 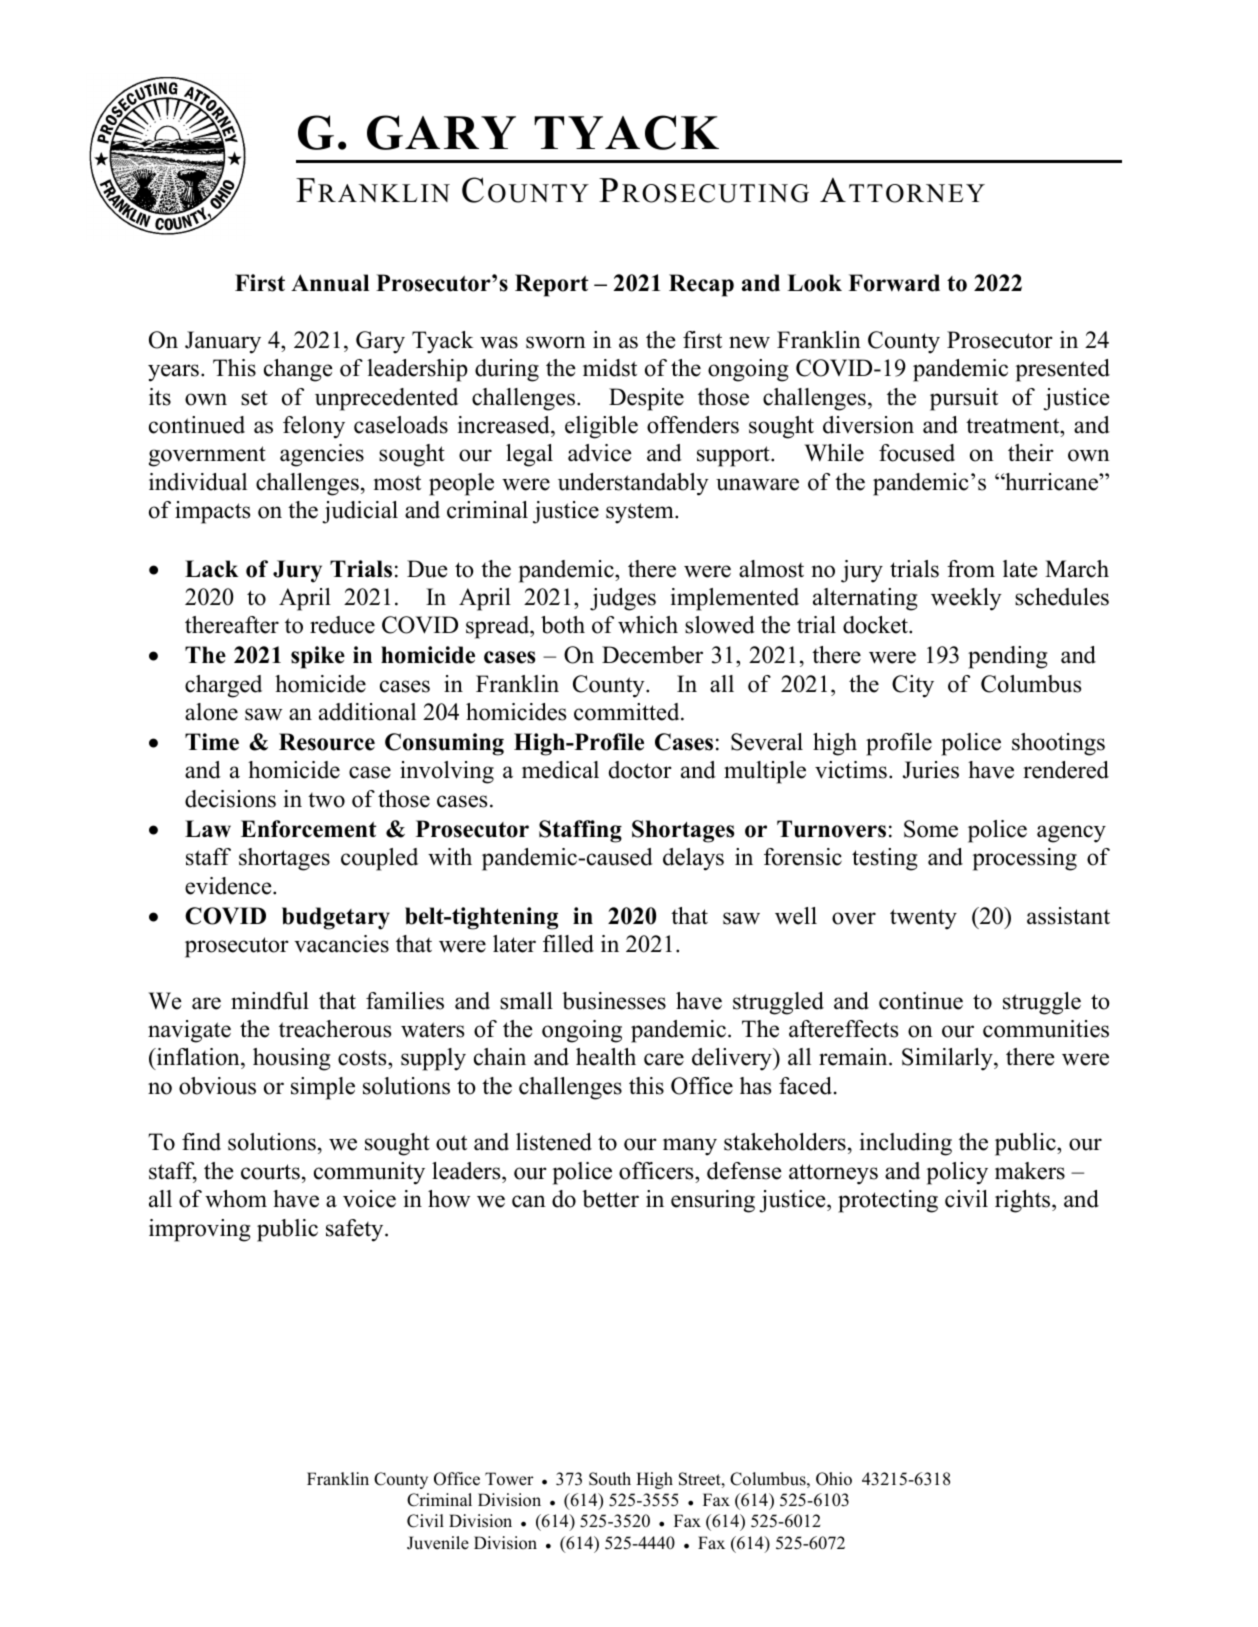 What do you see at coordinates (229, 886) in the screenshot?
I see `evidence` at bounding box center [229, 886].
